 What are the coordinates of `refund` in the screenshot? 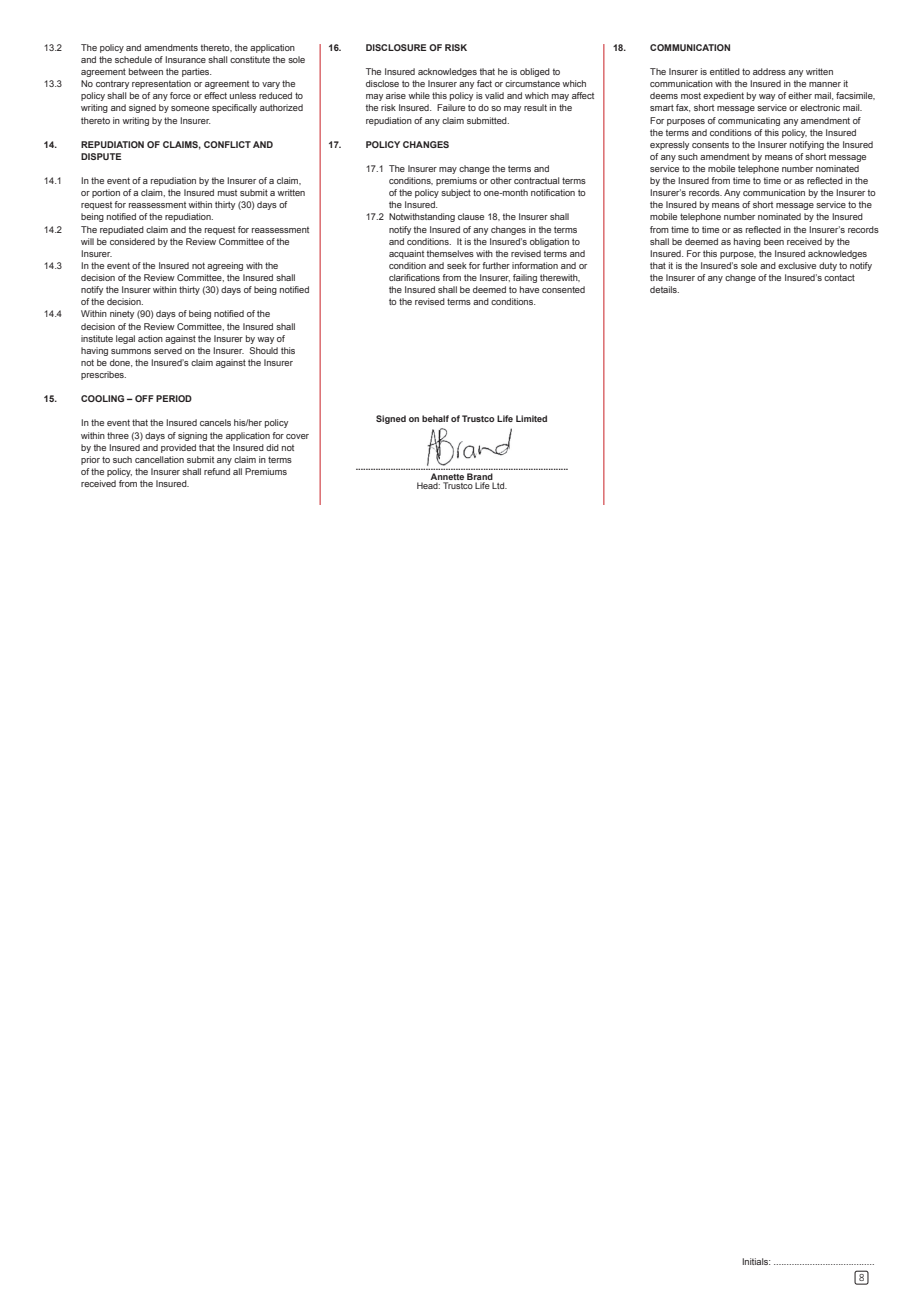 It's located at (217, 471).
